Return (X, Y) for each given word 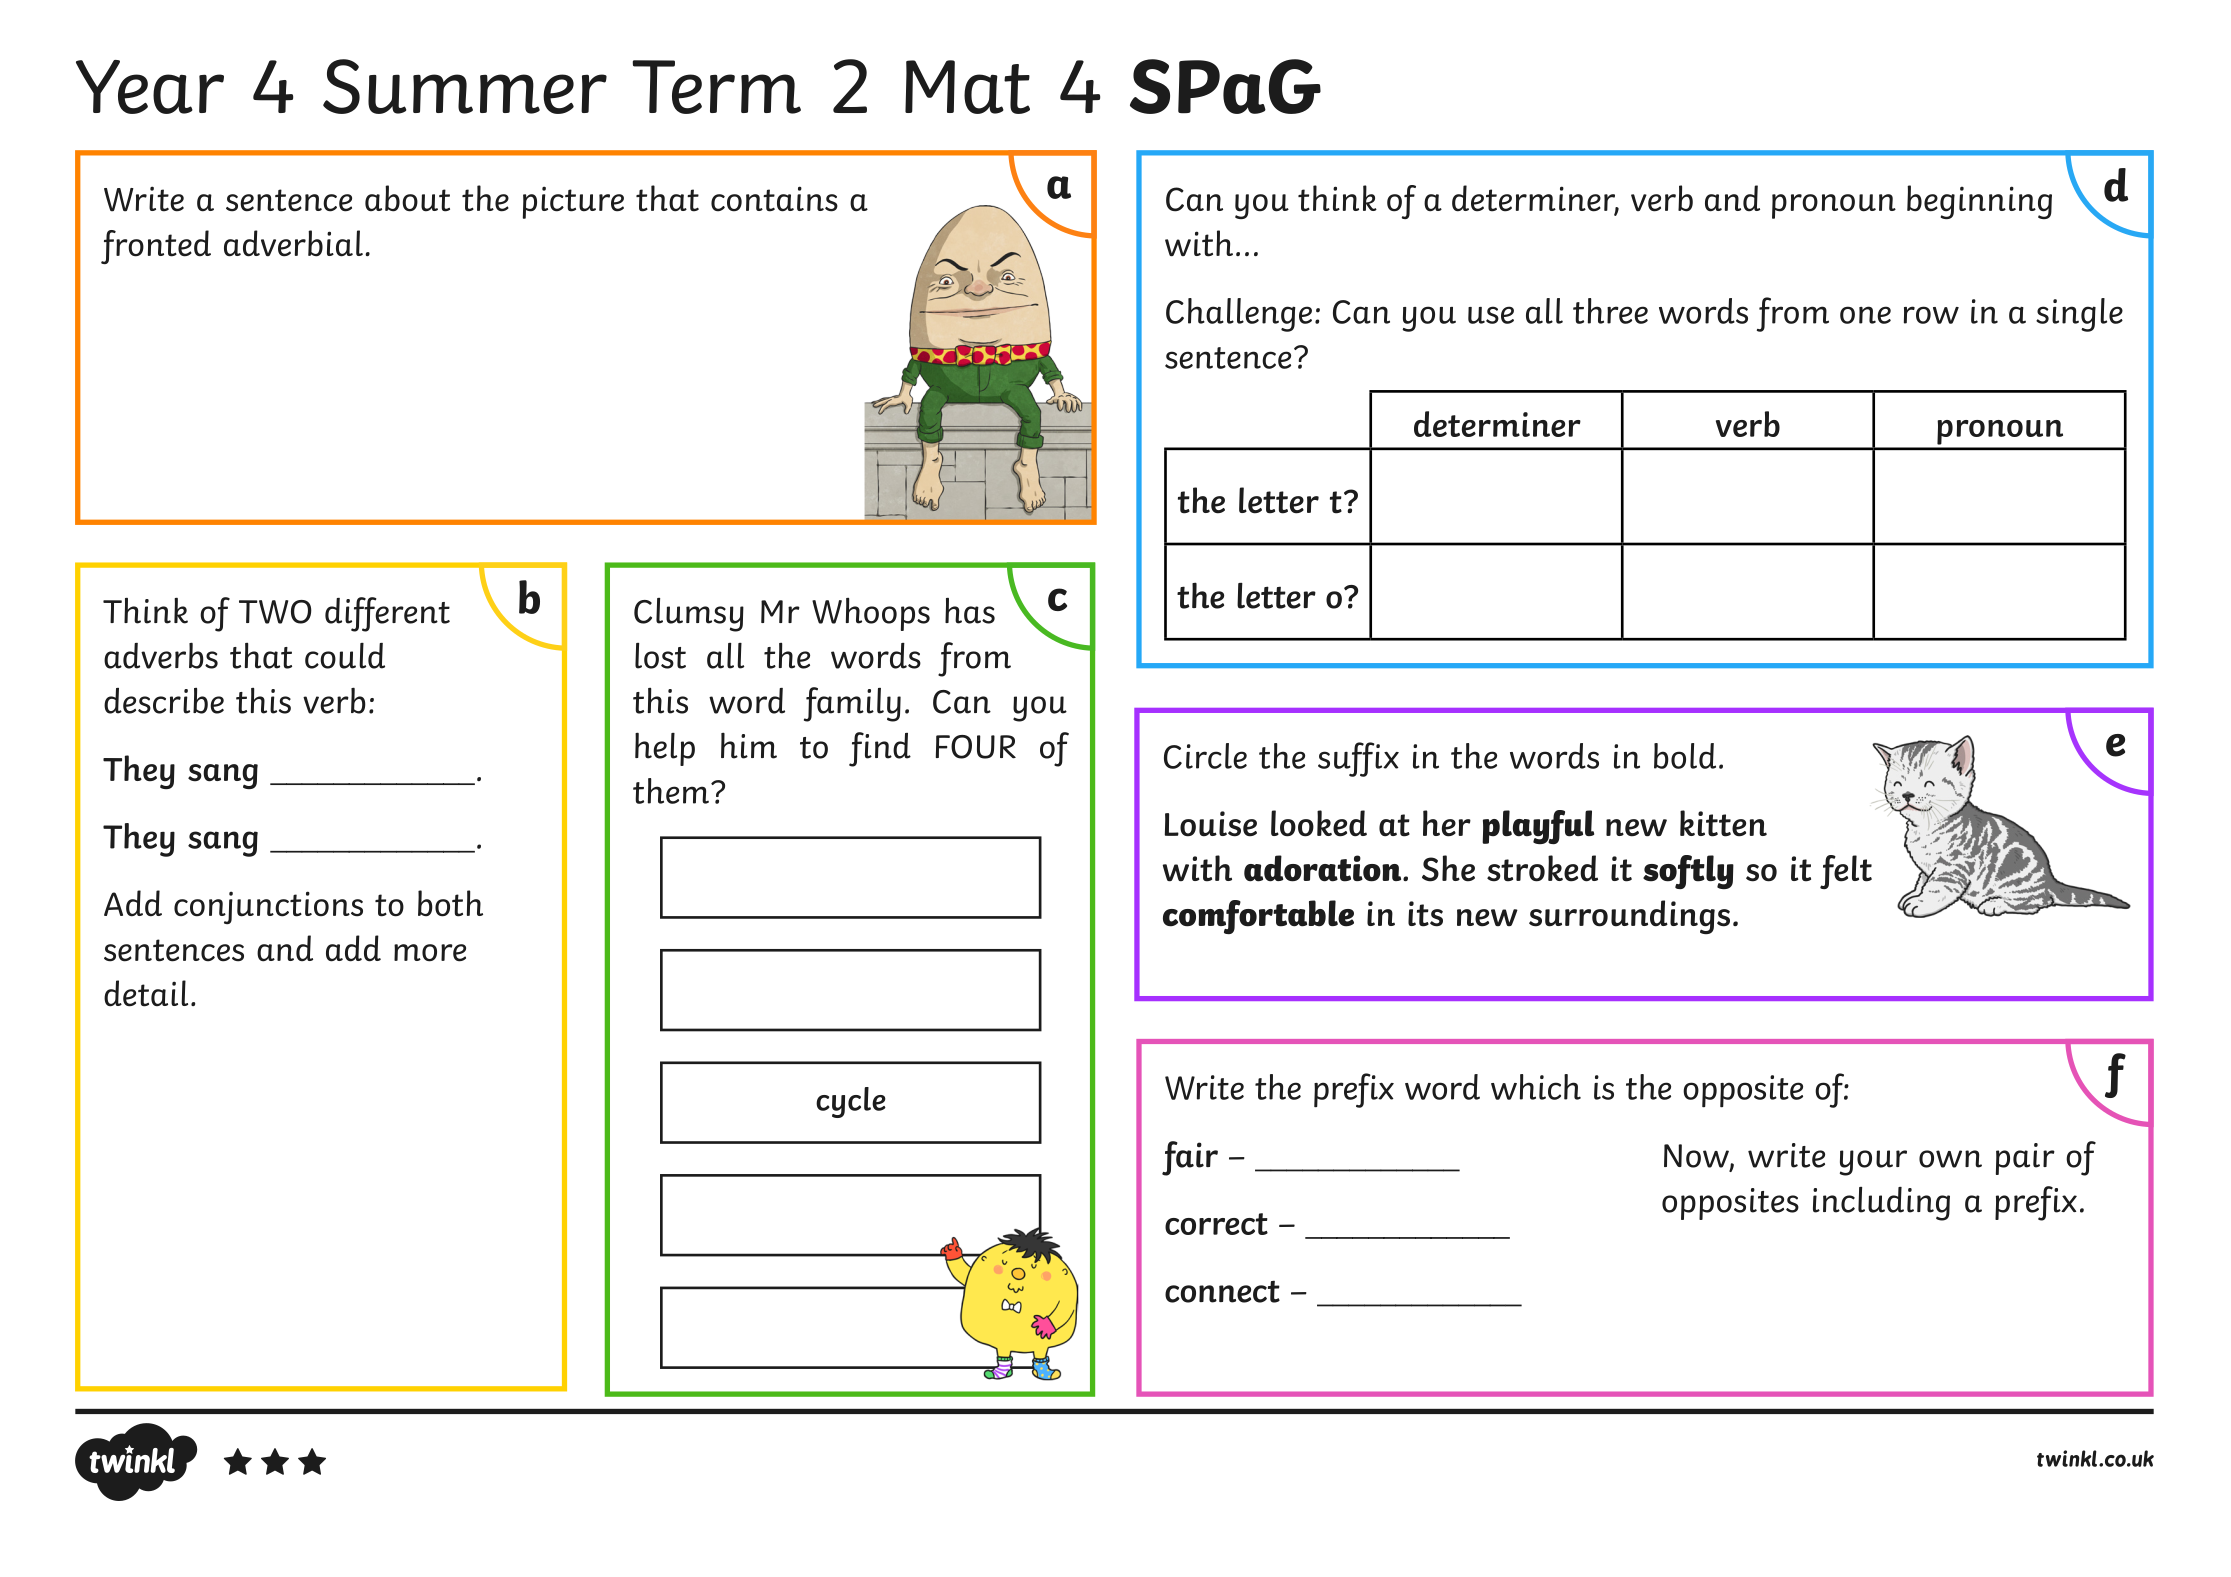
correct (1216, 1224)
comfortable (1258, 917)
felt (1846, 872)
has (970, 611)
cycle (851, 1102)
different (387, 614)
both (450, 903)
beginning (1979, 202)
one (1865, 315)
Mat (967, 87)
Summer (465, 86)
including (1881, 1204)
